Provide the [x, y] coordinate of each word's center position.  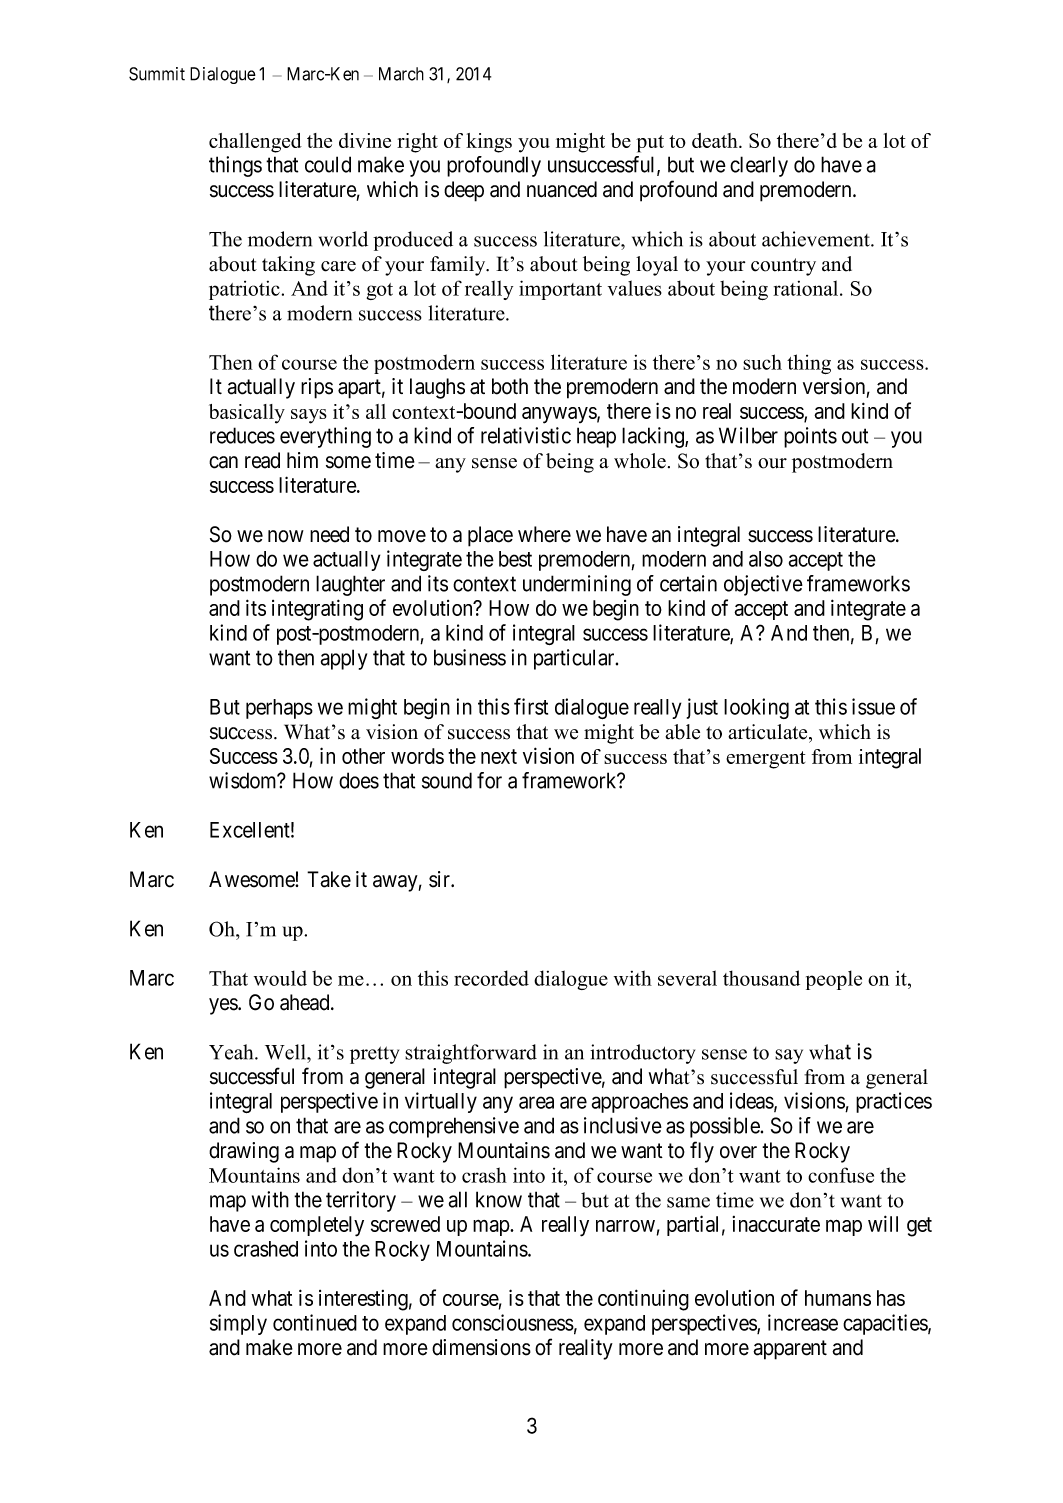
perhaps [279, 709]
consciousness [513, 1322]
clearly [759, 166]
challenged [255, 143]
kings [489, 143]
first [531, 706]
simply [238, 1324]
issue [873, 706]
